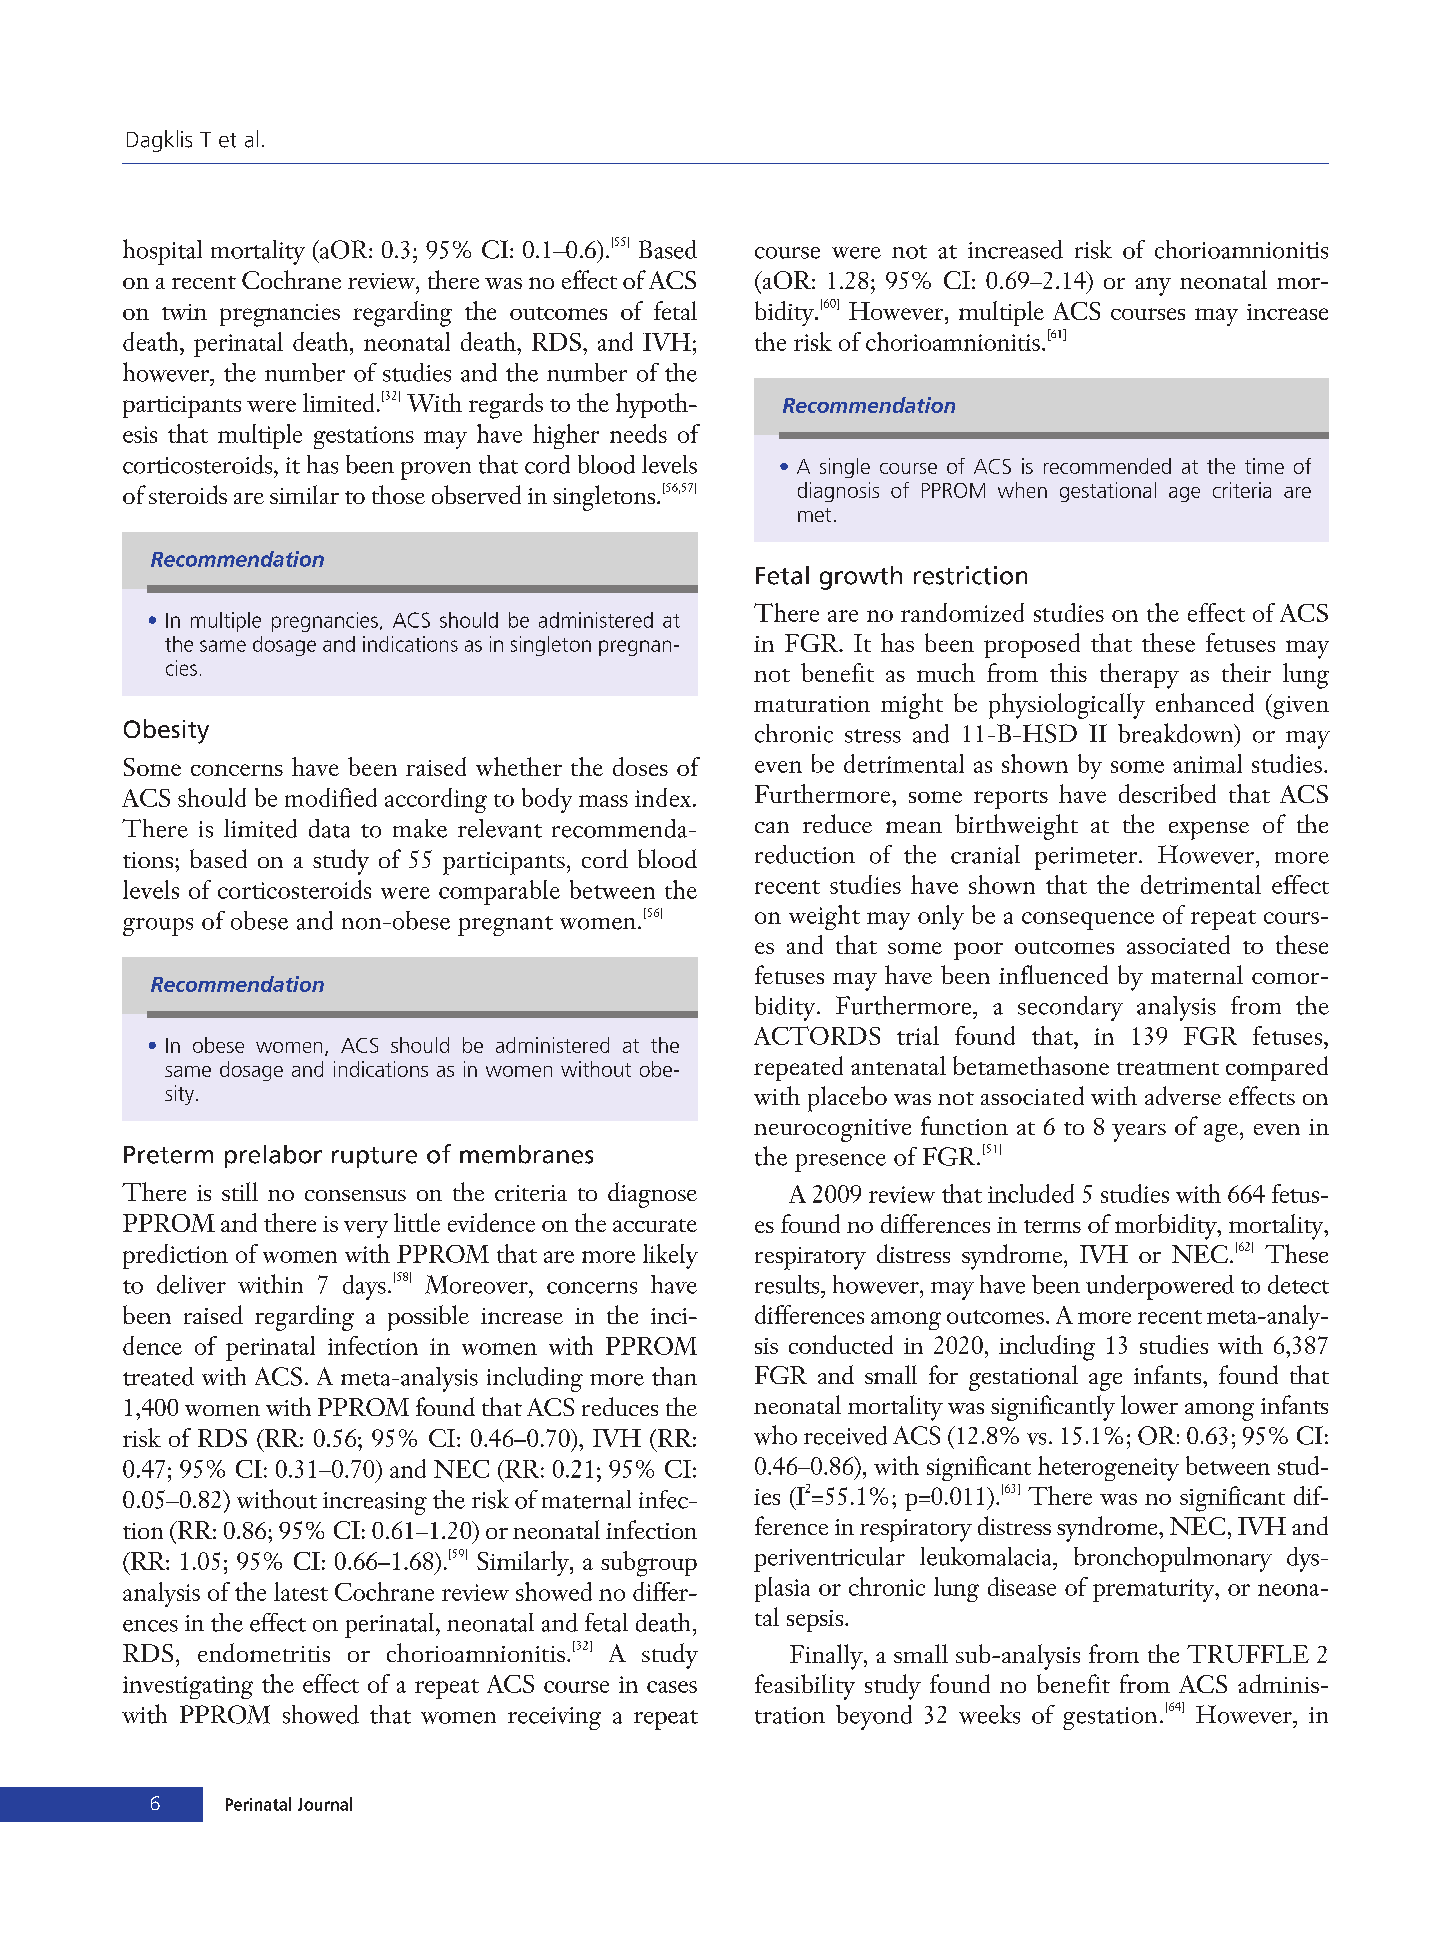  I want to click on groups, so click(158, 927).
